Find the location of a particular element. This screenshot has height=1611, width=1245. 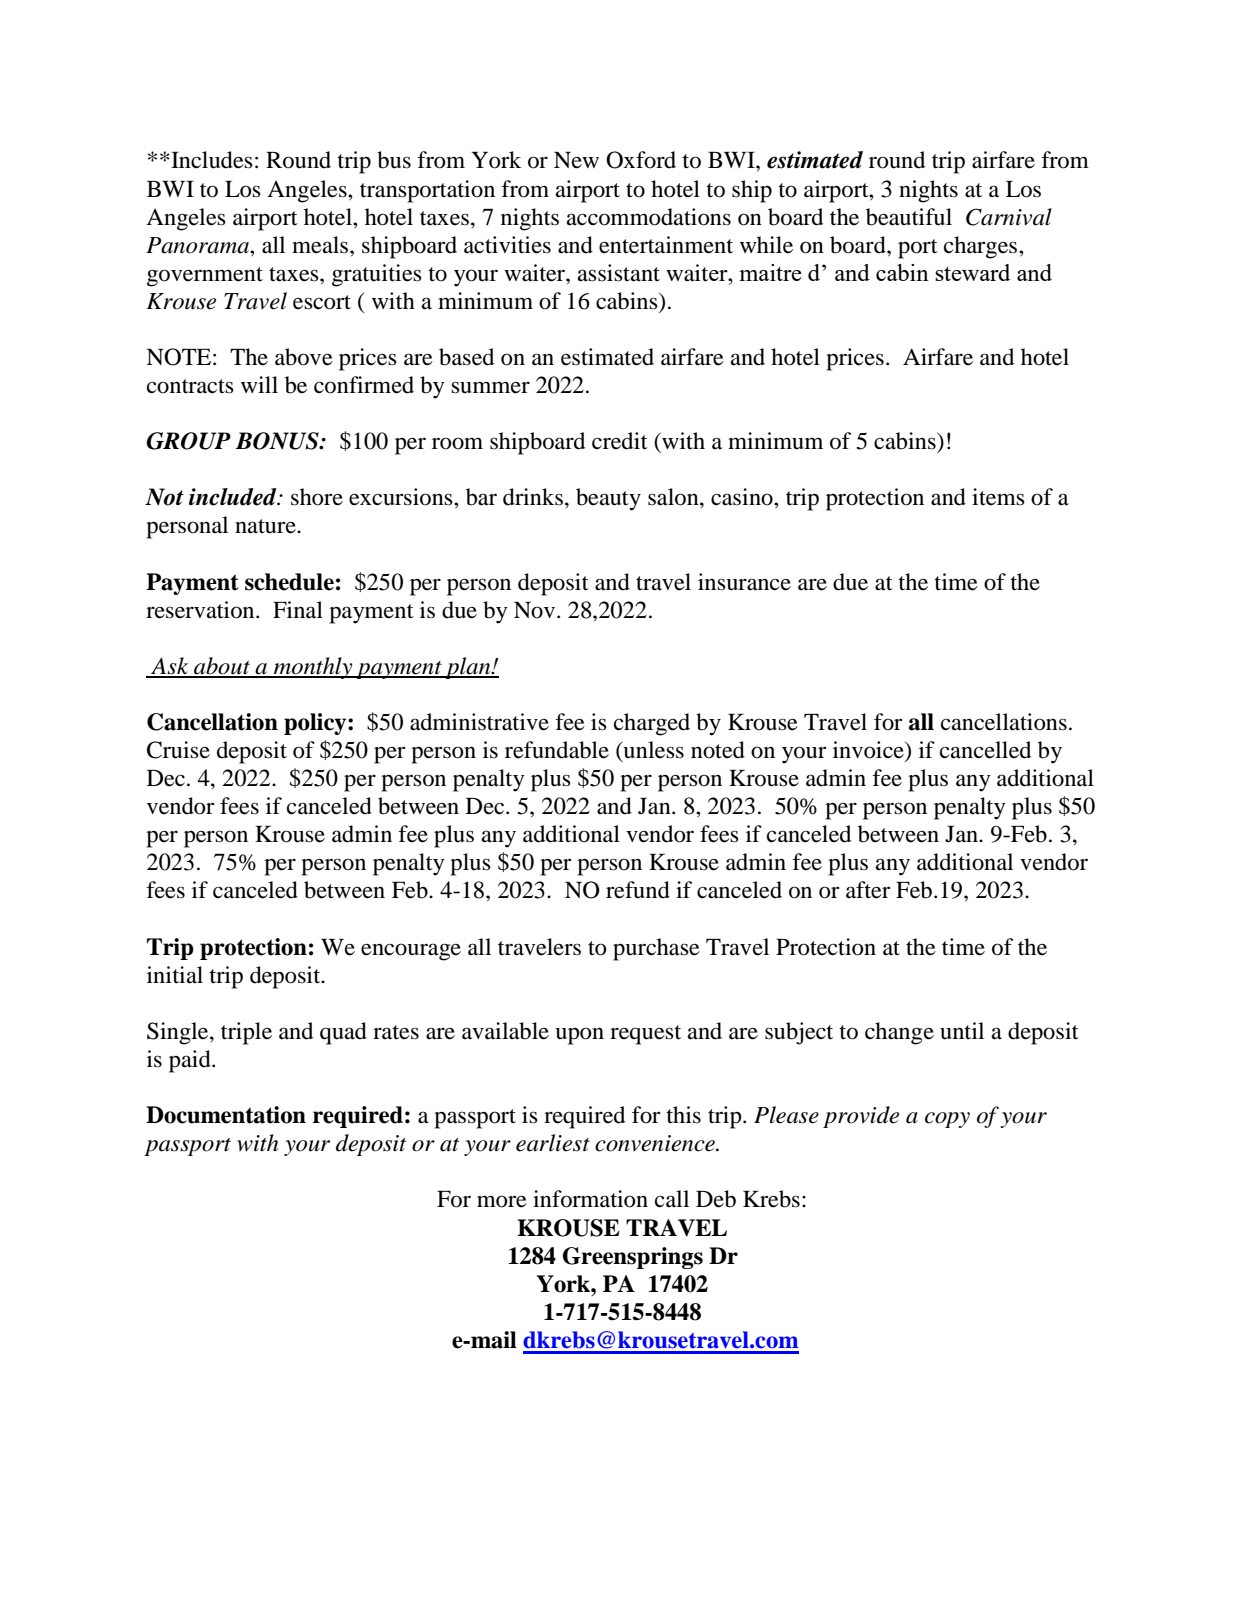

change is located at coordinates (899, 1033).
